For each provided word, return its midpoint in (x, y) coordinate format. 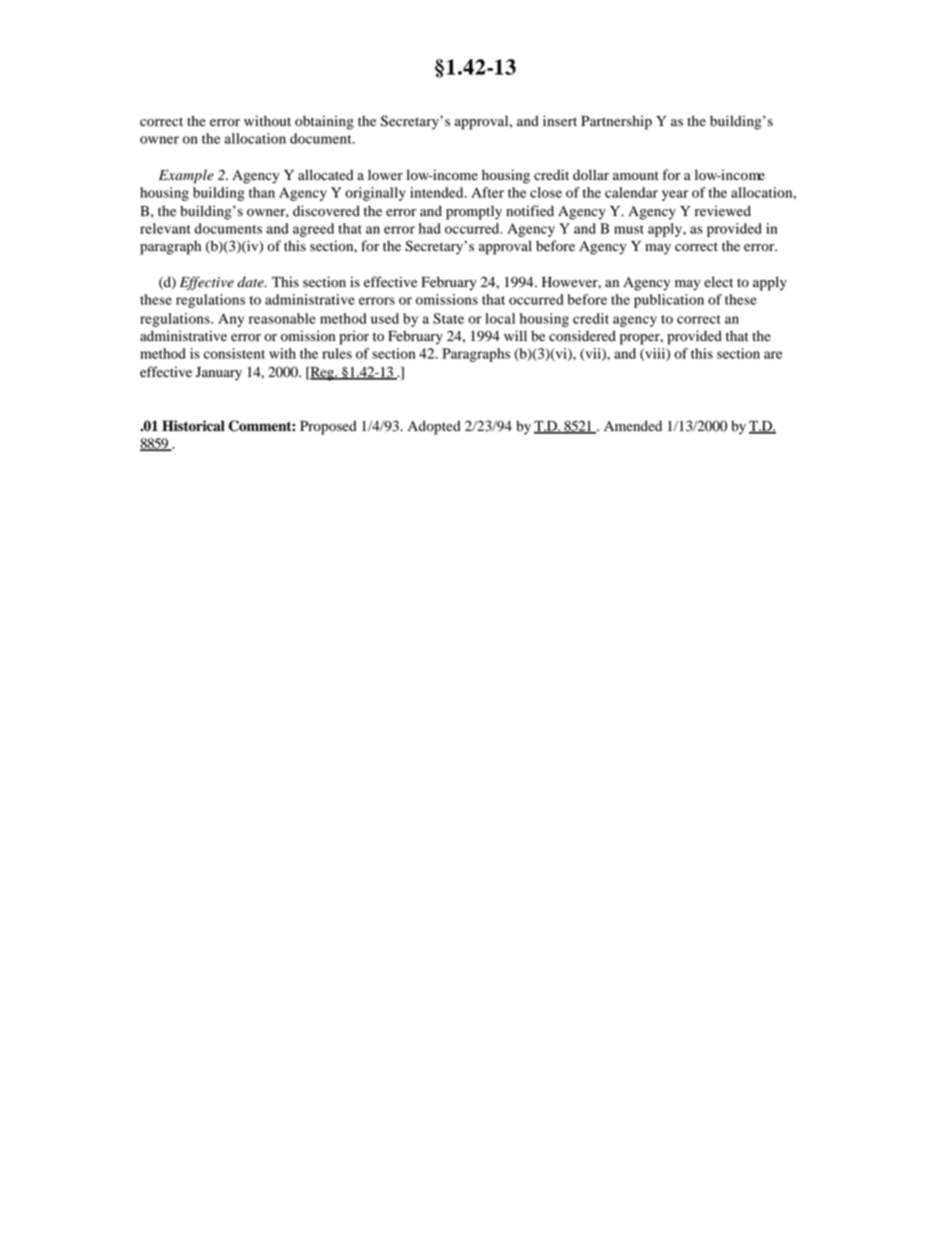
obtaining (324, 122)
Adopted (434, 427)
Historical (193, 426)
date (251, 282)
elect (718, 281)
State (448, 318)
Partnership (616, 122)
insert (560, 120)
